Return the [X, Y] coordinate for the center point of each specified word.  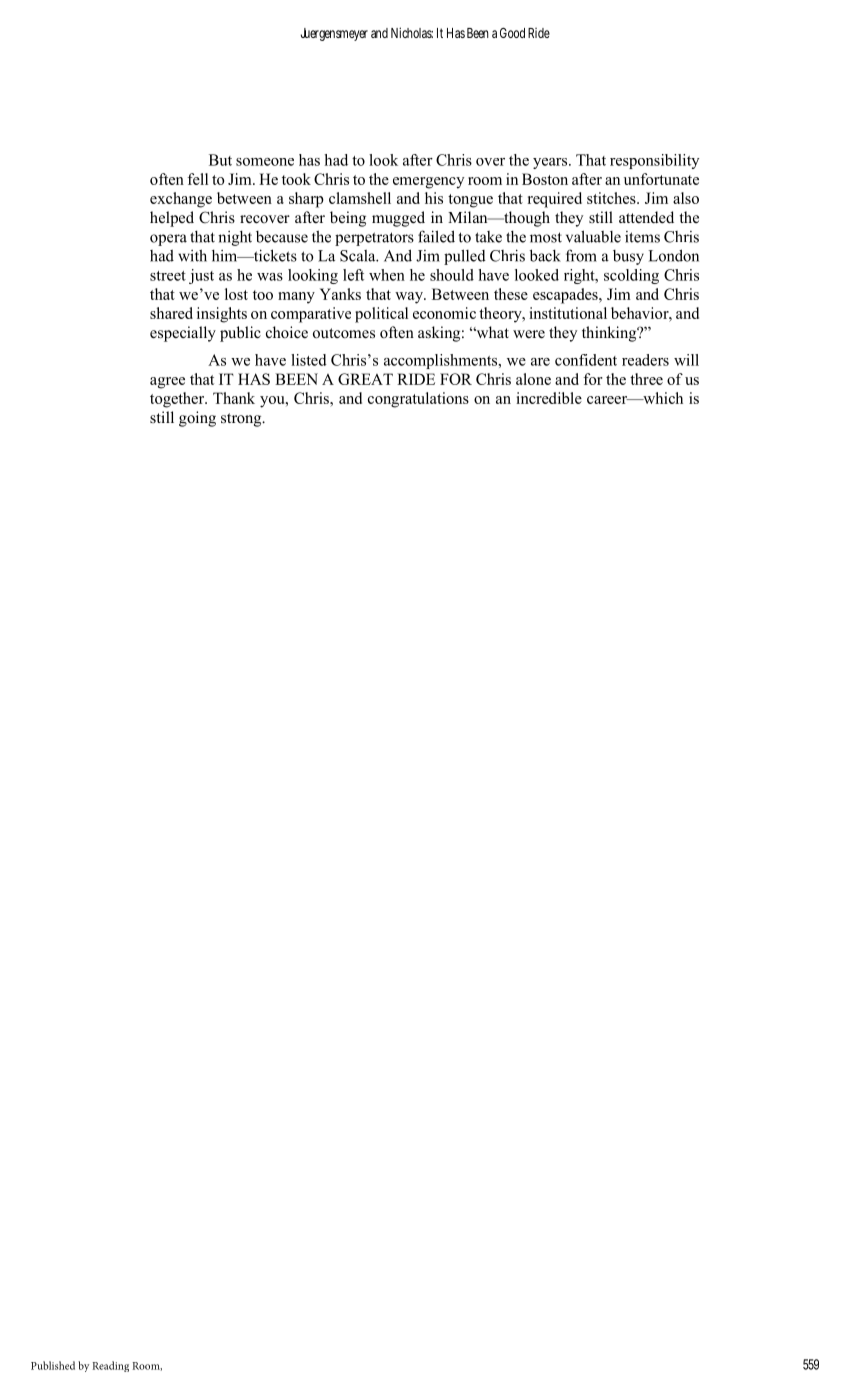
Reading [110, 1366]
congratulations [418, 400]
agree [167, 383]
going [197, 419]
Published [53, 1365]
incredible [549, 398]
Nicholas [412, 32]
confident [586, 360]
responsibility [654, 161]
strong [242, 420]
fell [197, 179]
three [646, 379]
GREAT [365, 379]
